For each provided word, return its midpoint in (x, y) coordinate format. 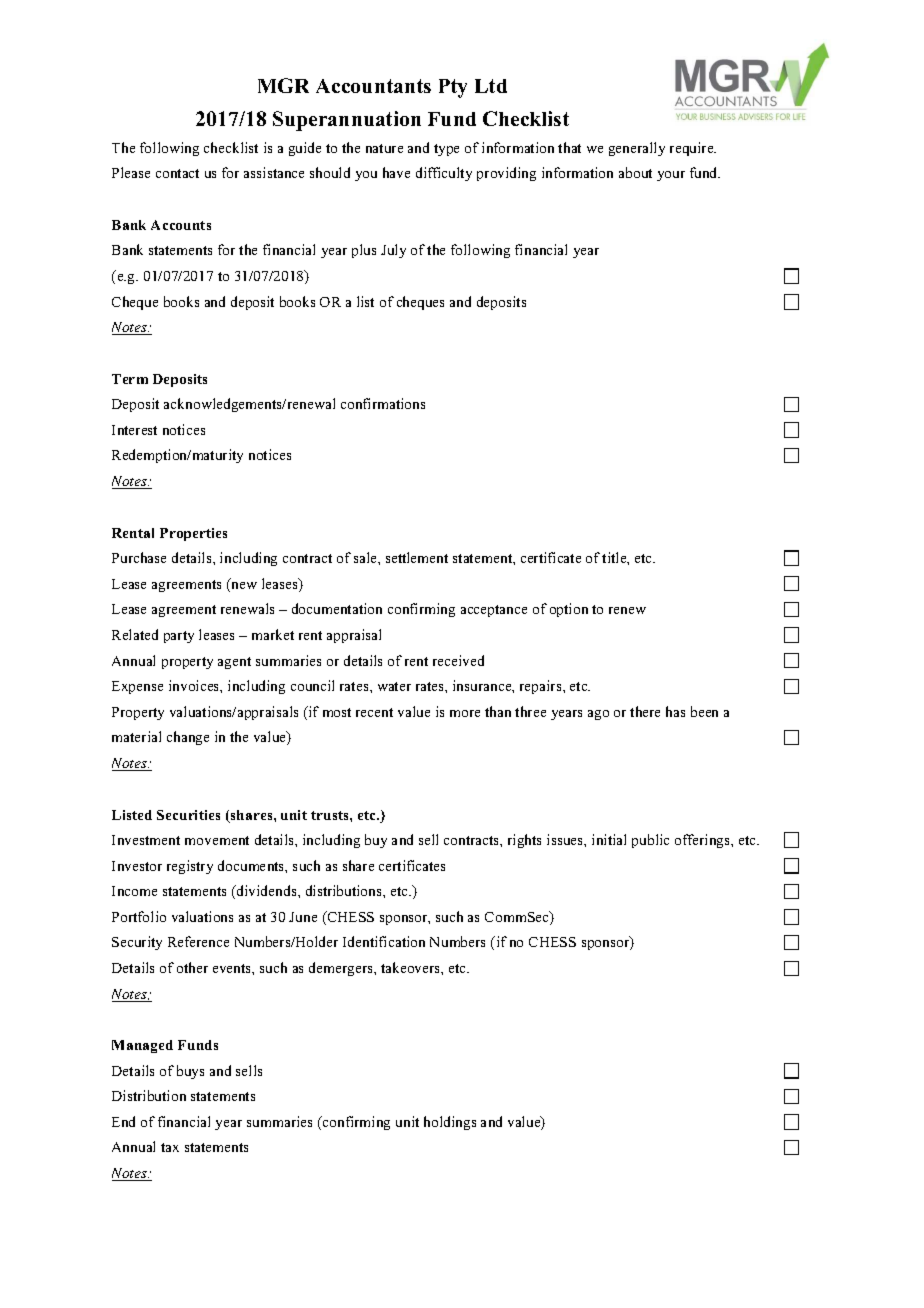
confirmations (383, 403)
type (446, 150)
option (569, 610)
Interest (134, 430)
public (650, 841)
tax (170, 1147)
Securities (188, 815)
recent (374, 712)
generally (637, 149)
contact (177, 173)
